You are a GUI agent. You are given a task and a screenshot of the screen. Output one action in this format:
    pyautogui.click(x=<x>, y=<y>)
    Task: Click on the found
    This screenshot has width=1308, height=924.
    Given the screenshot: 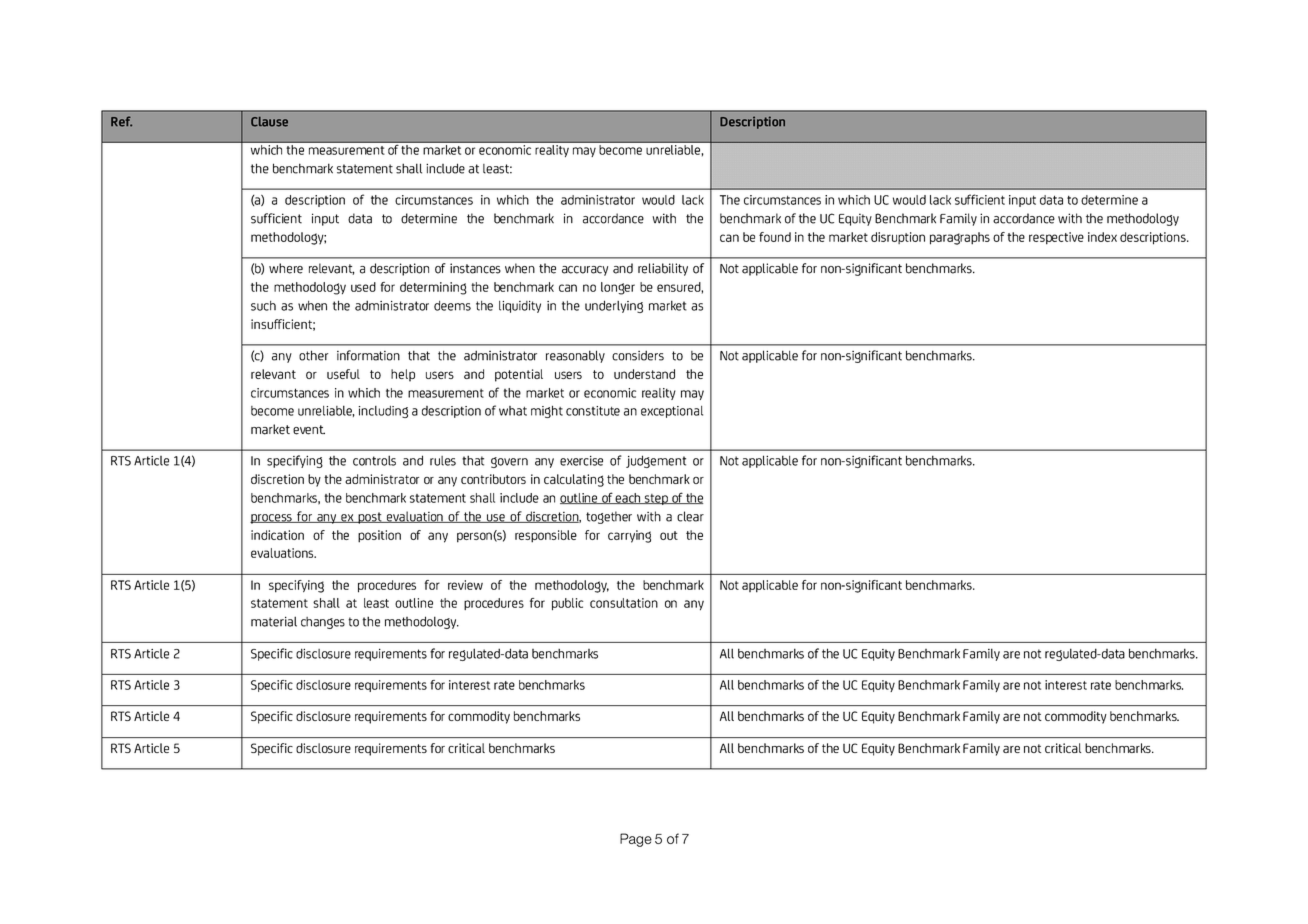 What is the action you would take?
    pyautogui.click(x=775, y=237)
